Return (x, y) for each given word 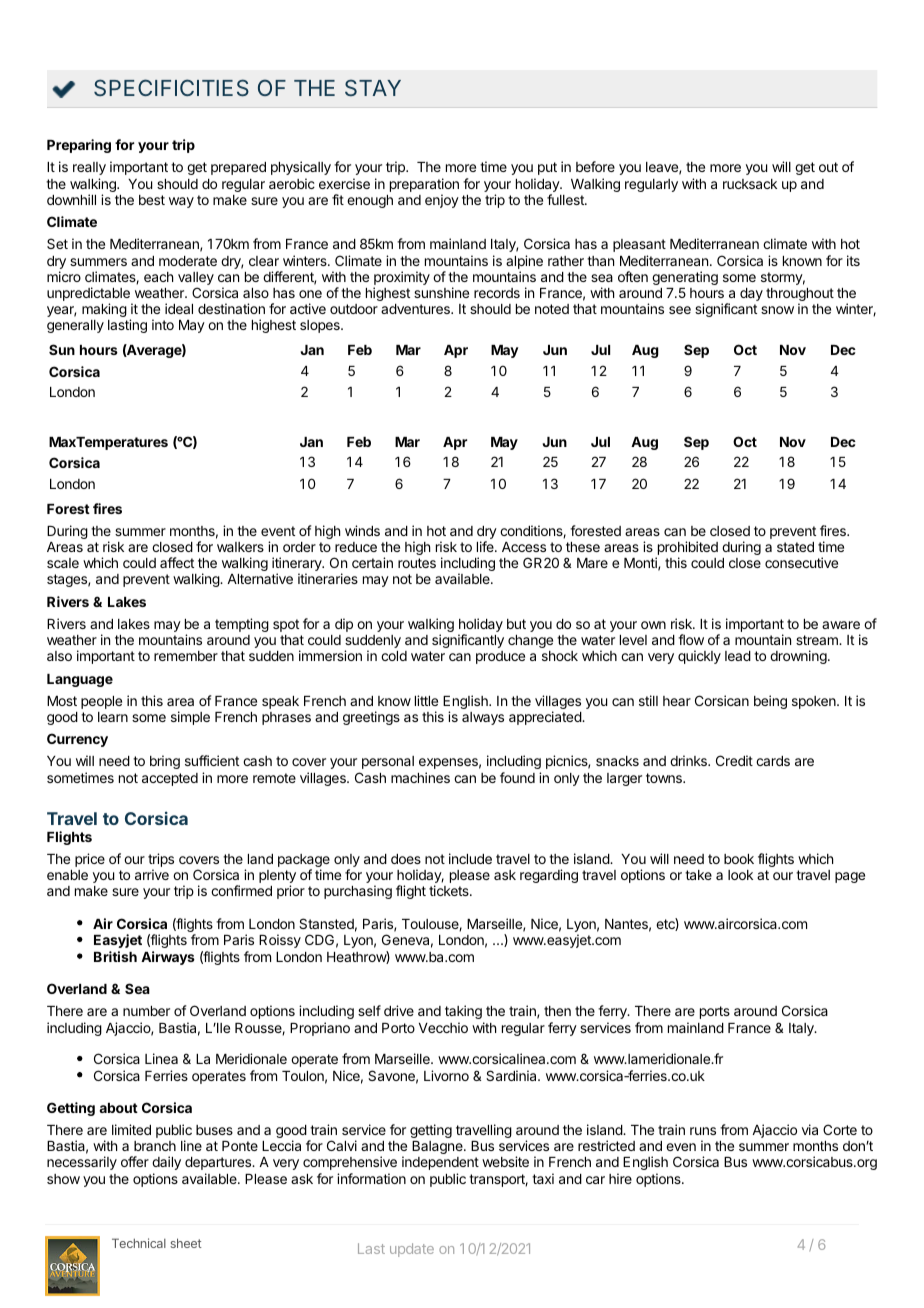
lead (738, 656)
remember (186, 656)
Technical (139, 1243)
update (412, 1250)
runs (703, 1131)
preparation (424, 186)
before (595, 166)
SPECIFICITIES (171, 87)
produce (500, 657)
